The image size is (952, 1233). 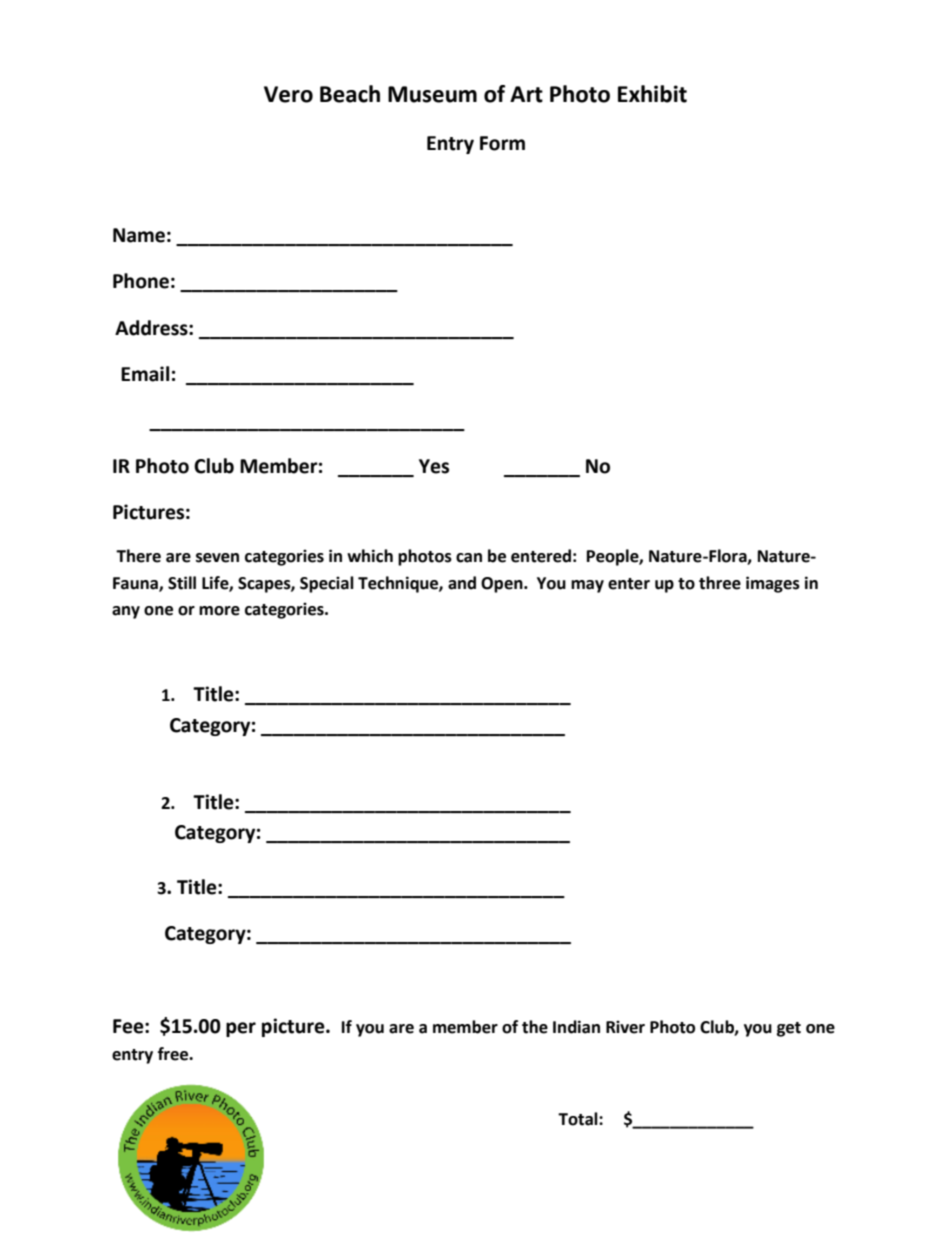 What do you see at coordinates (652, 94) in the image?
I see `Exhibit` at bounding box center [652, 94].
